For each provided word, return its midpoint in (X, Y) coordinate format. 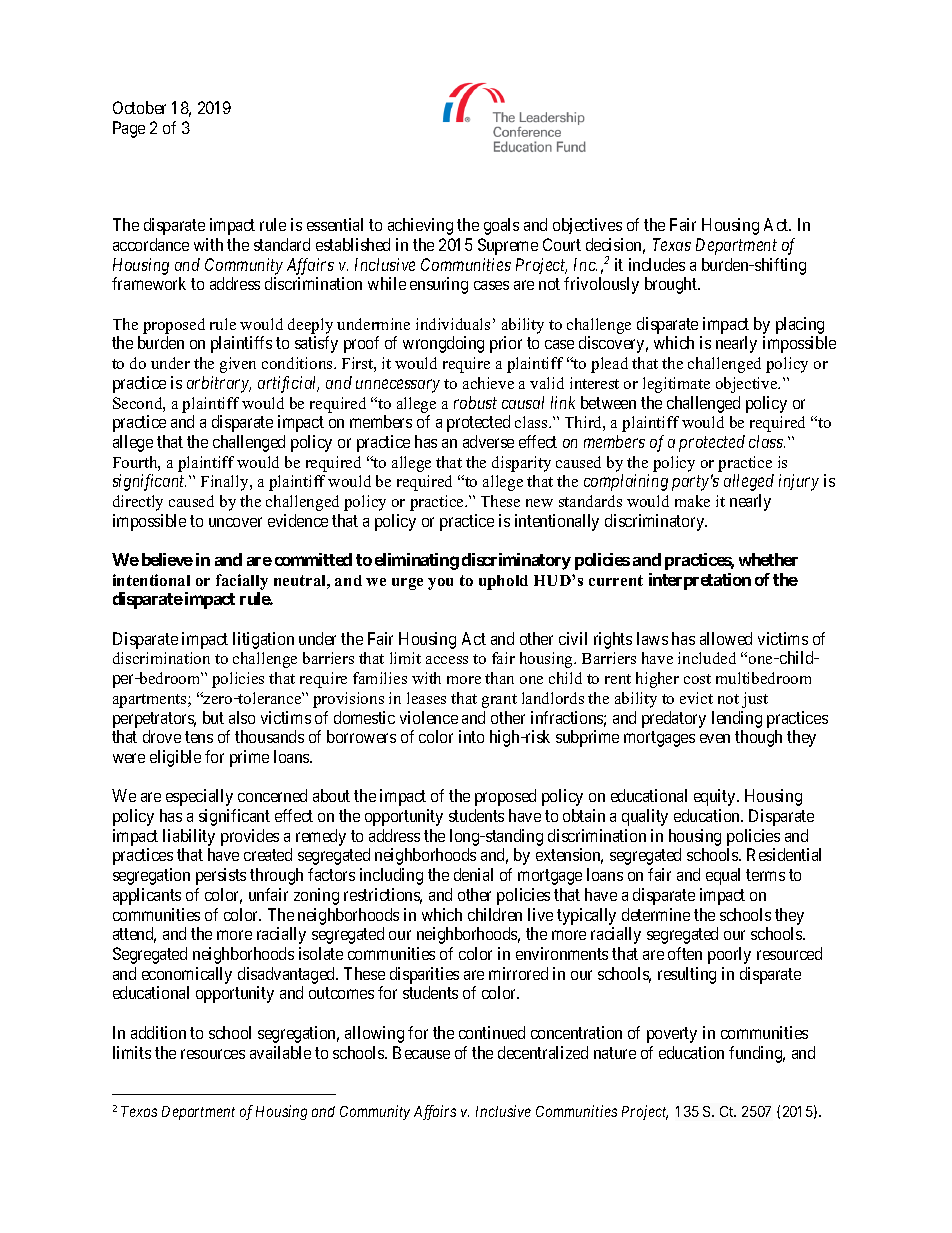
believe (167, 559)
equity (716, 797)
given (238, 365)
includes (657, 264)
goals (501, 226)
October (139, 107)
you (440, 584)
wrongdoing (443, 344)
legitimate (676, 385)
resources (213, 1054)
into (471, 736)
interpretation (700, 581)
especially (199, 797)
